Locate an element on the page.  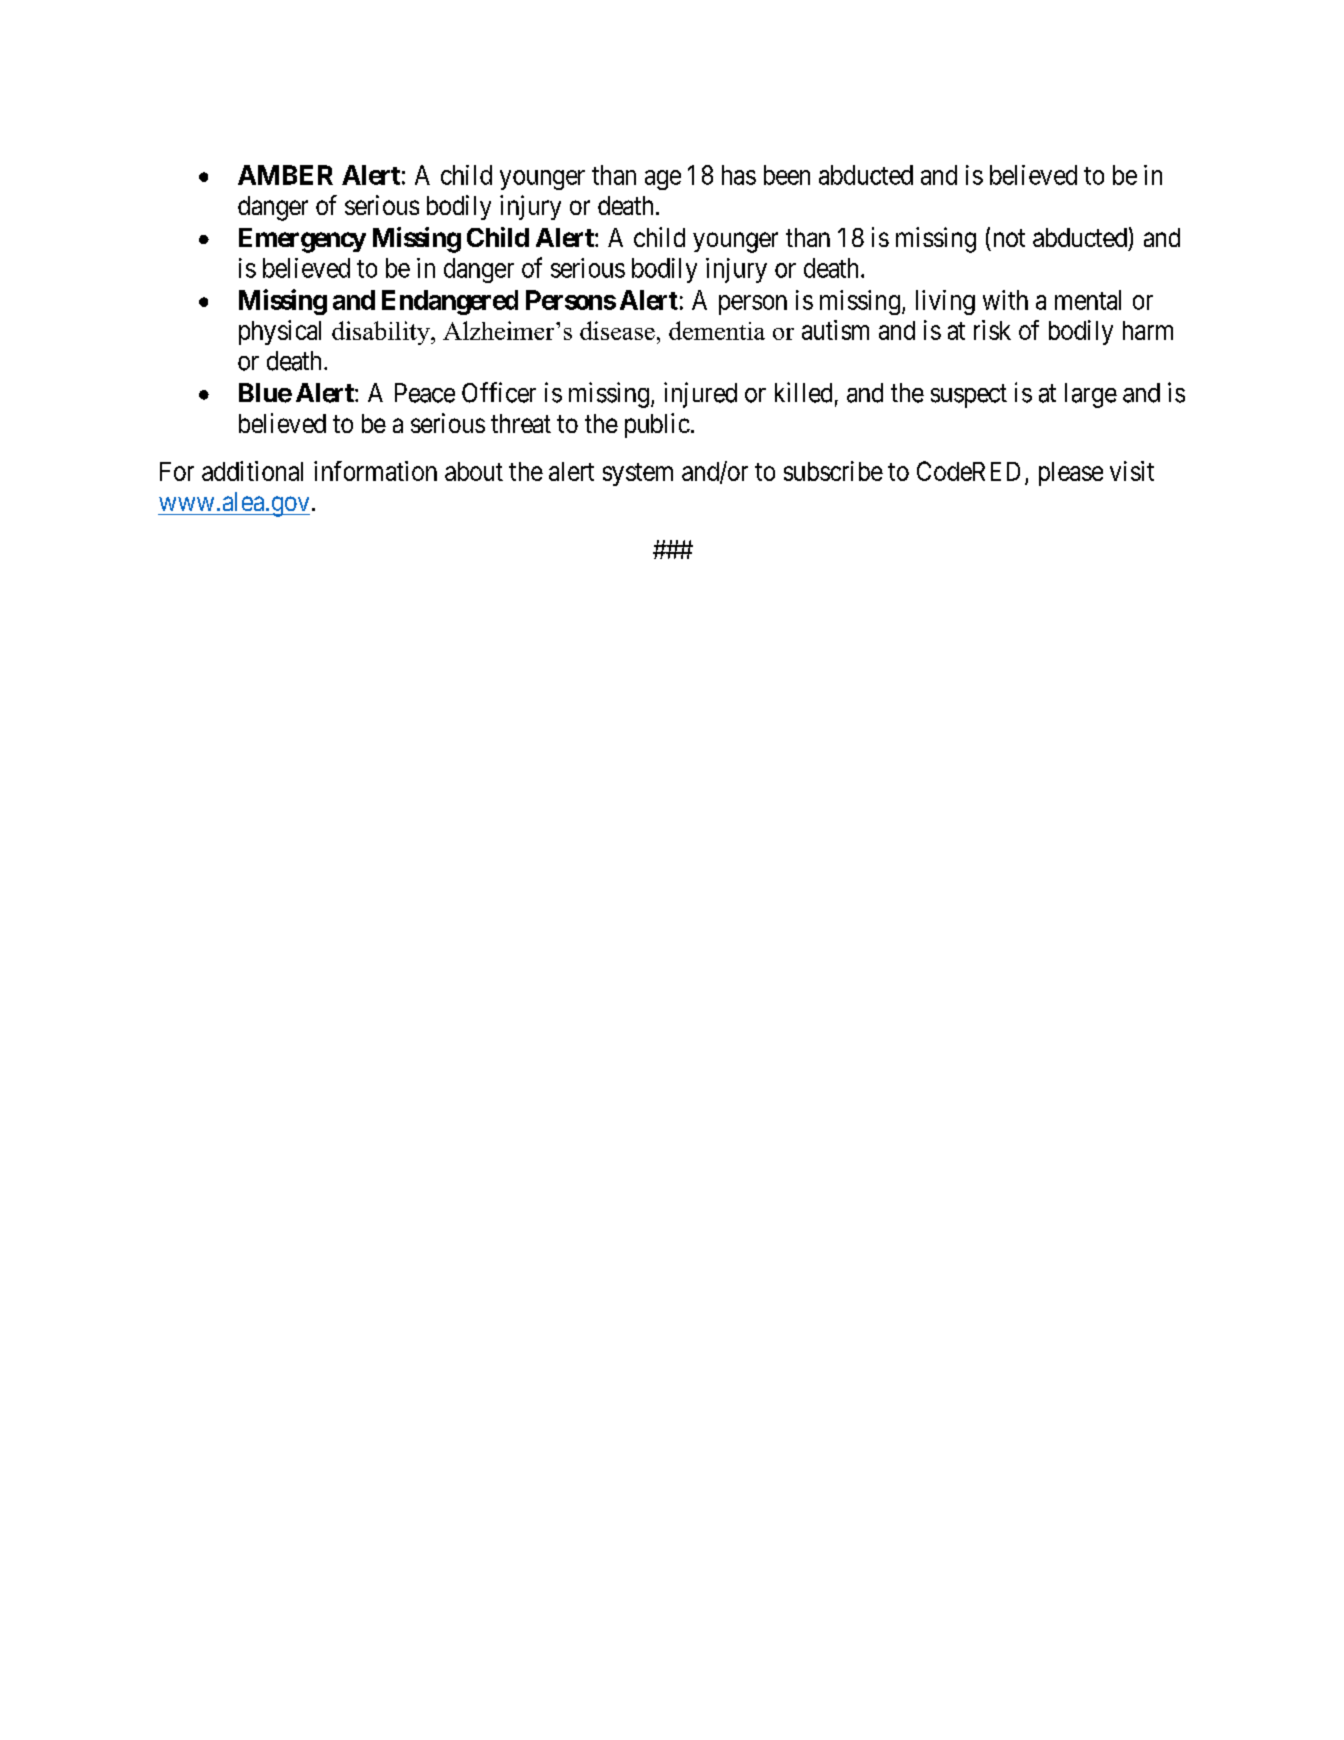
risk is located at coordinates (992, 330).
